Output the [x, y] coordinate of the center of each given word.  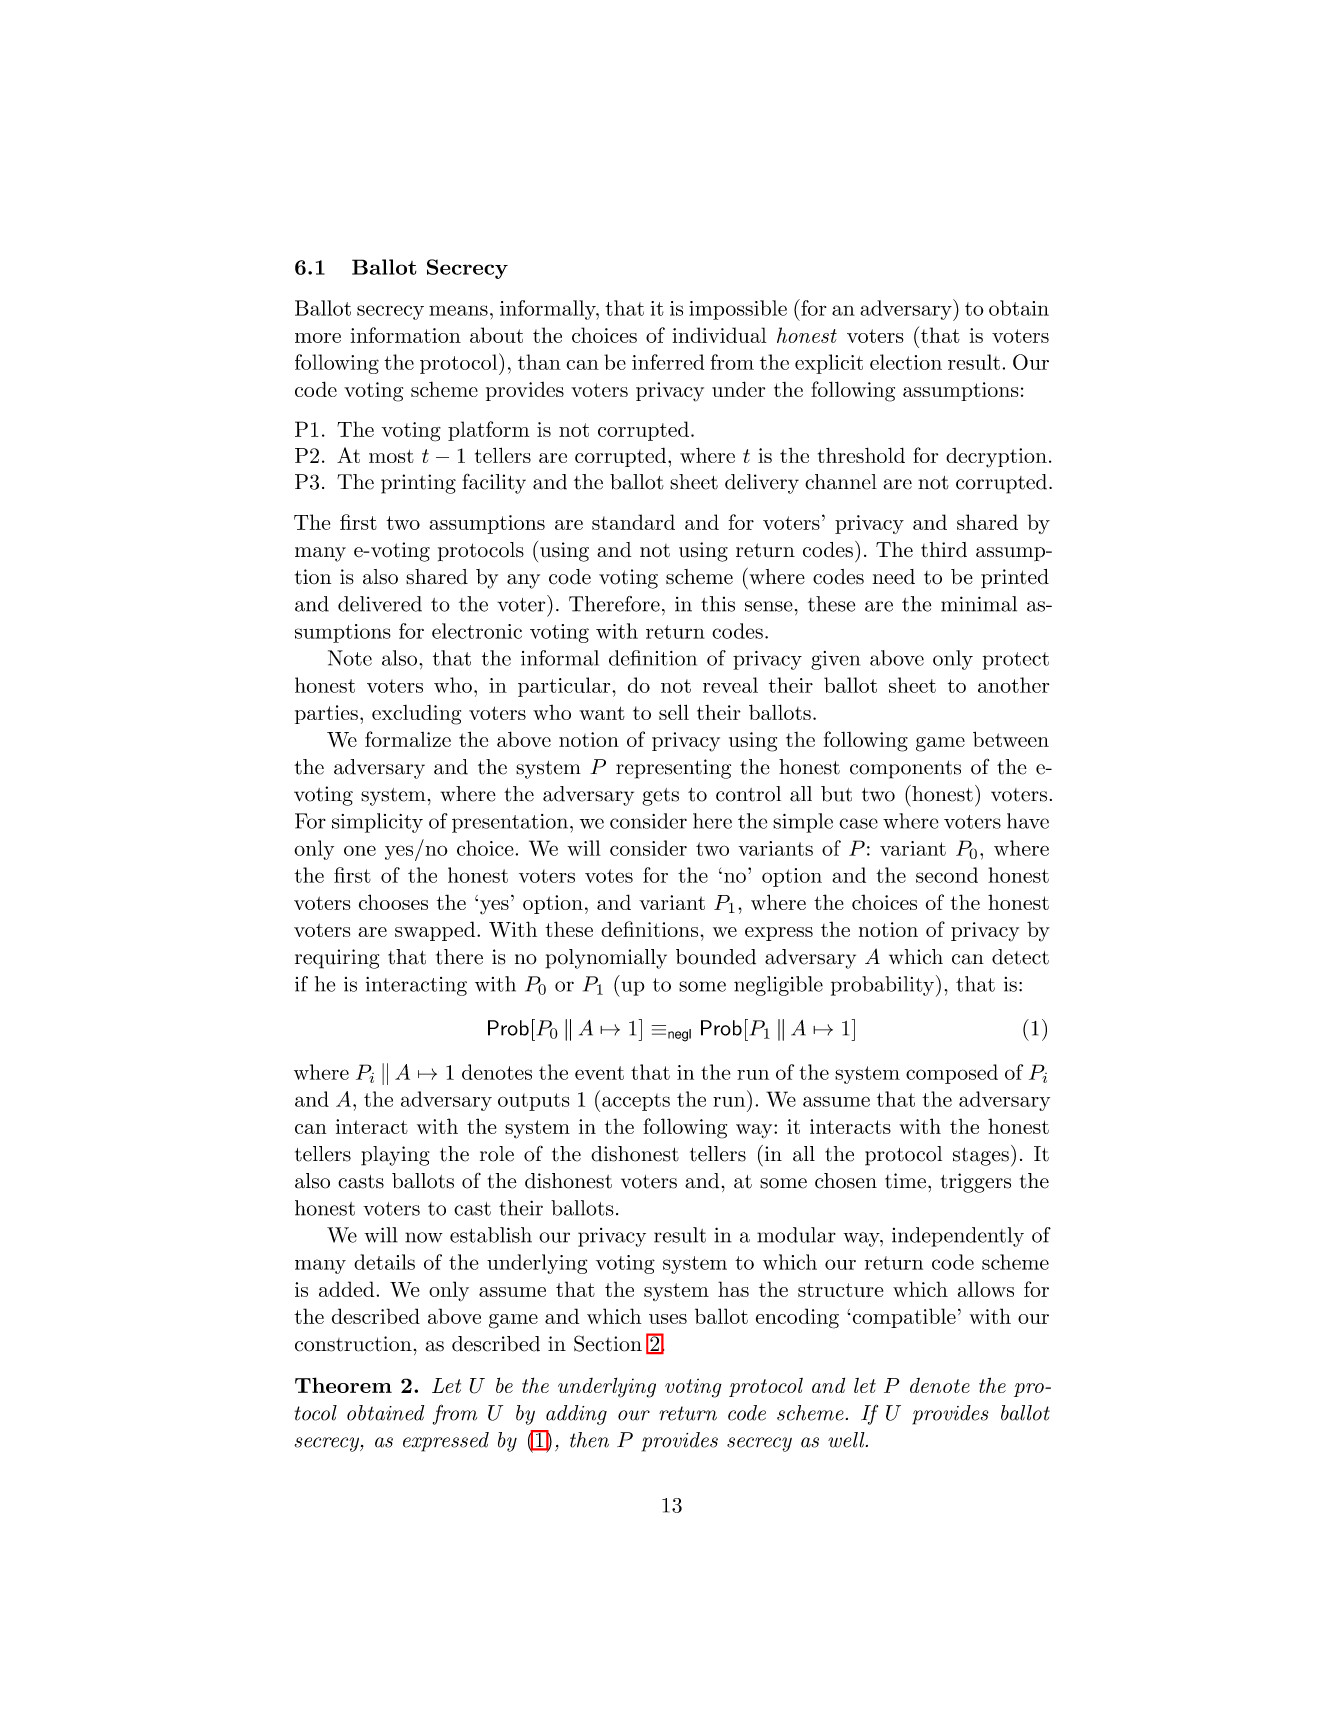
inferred [668, 362]
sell [674, 712]
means [458, 310]
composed [952, 1074]
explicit [829, 364]
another [1013, 685]
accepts [636, 1102]
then [589, 1440]
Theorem [343, 1385]
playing [395, 1156]
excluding [416, 715]
